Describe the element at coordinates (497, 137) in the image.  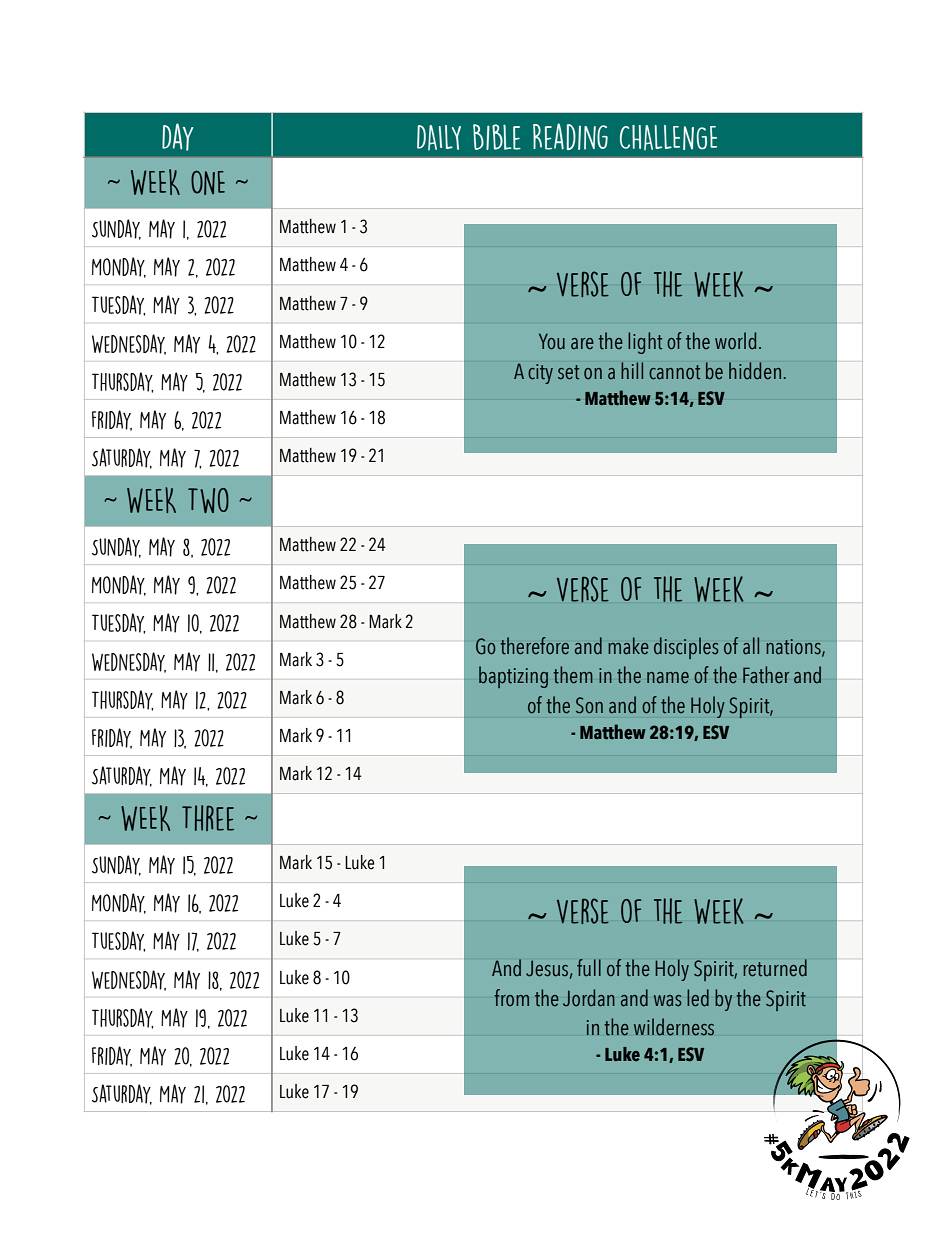
I see `Bible` at that location.
